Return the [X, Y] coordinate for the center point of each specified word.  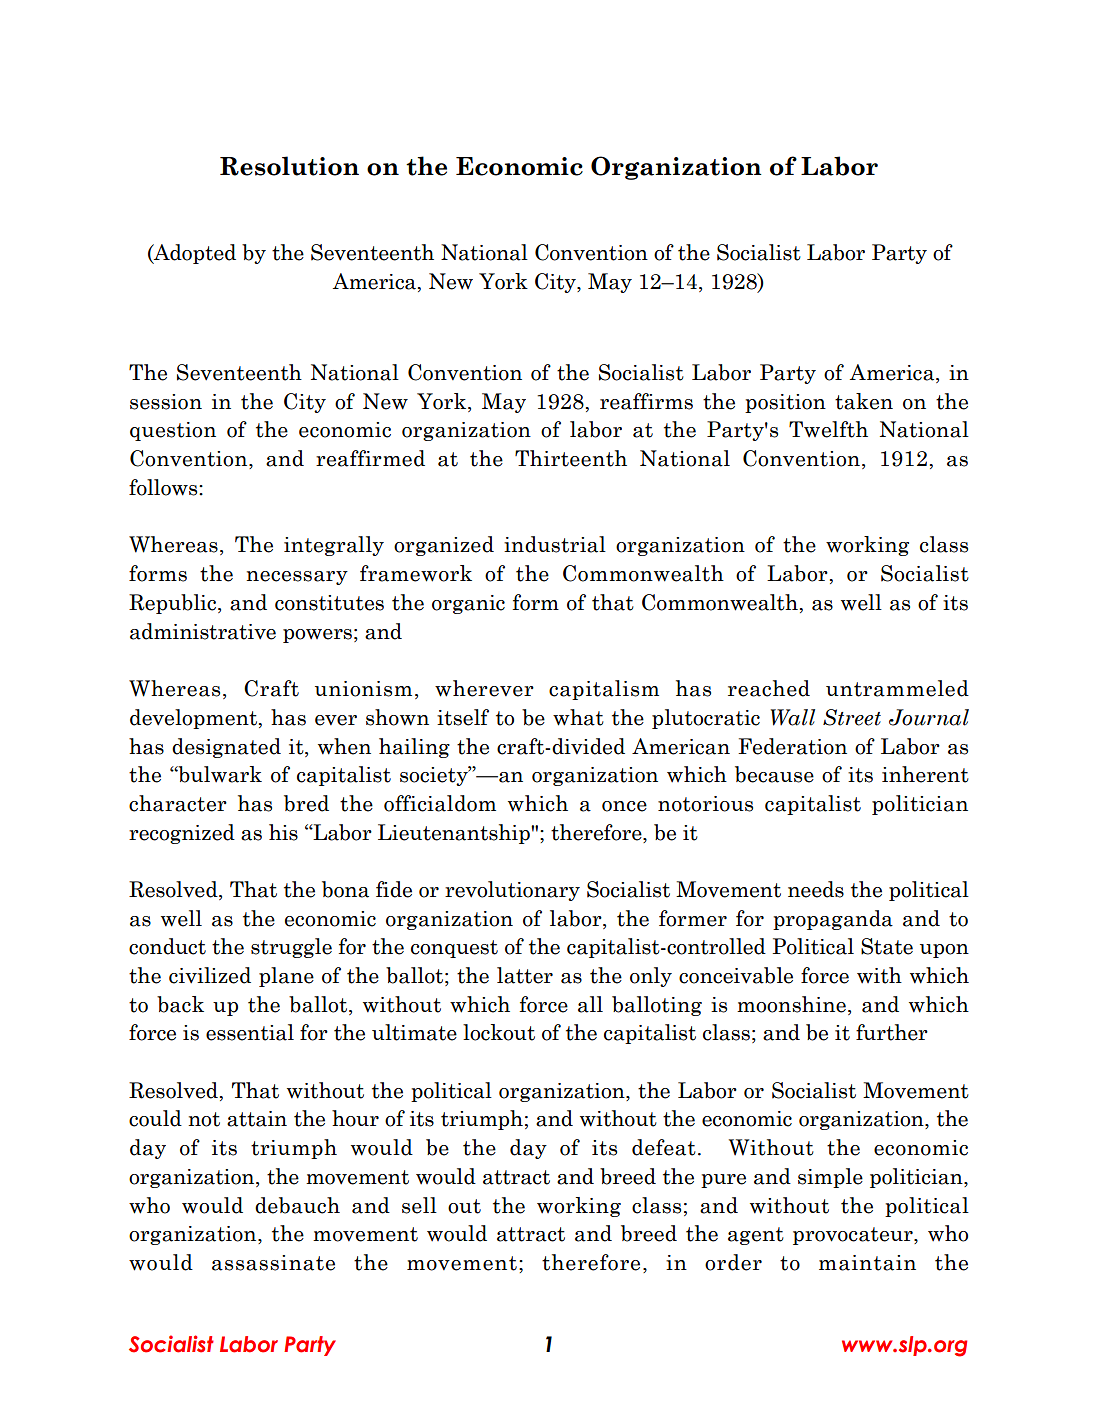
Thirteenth [571, 458]
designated [226, 748]
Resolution [289, 166]
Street [852, 717]
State [887, 946]
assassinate [273, 1263]
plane [286, 977]
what [578, 717]
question [173, 431]
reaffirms [646, 401]
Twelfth [828, 429]
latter [525, 975]
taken [864, 401]
